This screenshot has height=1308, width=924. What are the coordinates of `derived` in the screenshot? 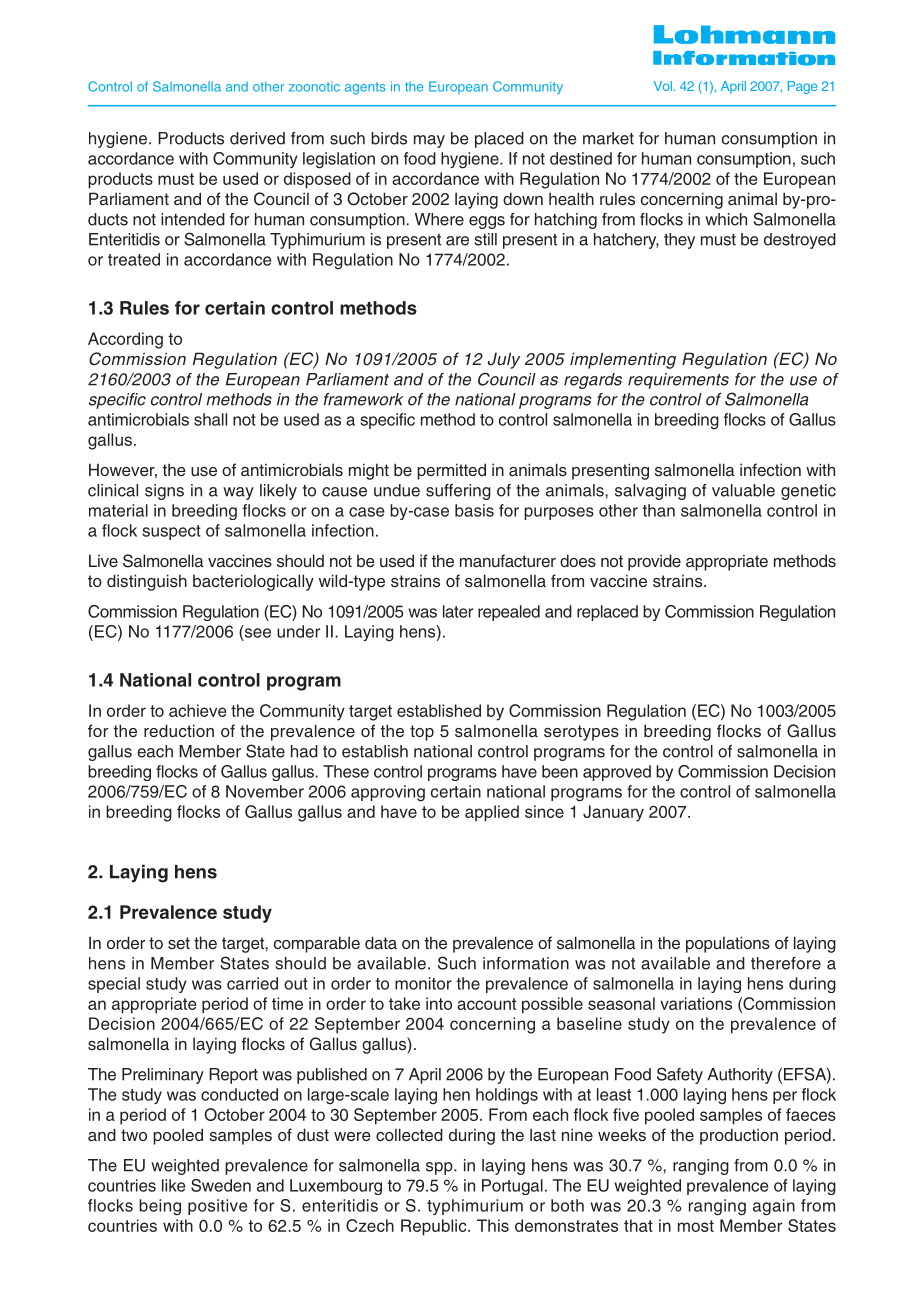 It's located at (257, 138).
